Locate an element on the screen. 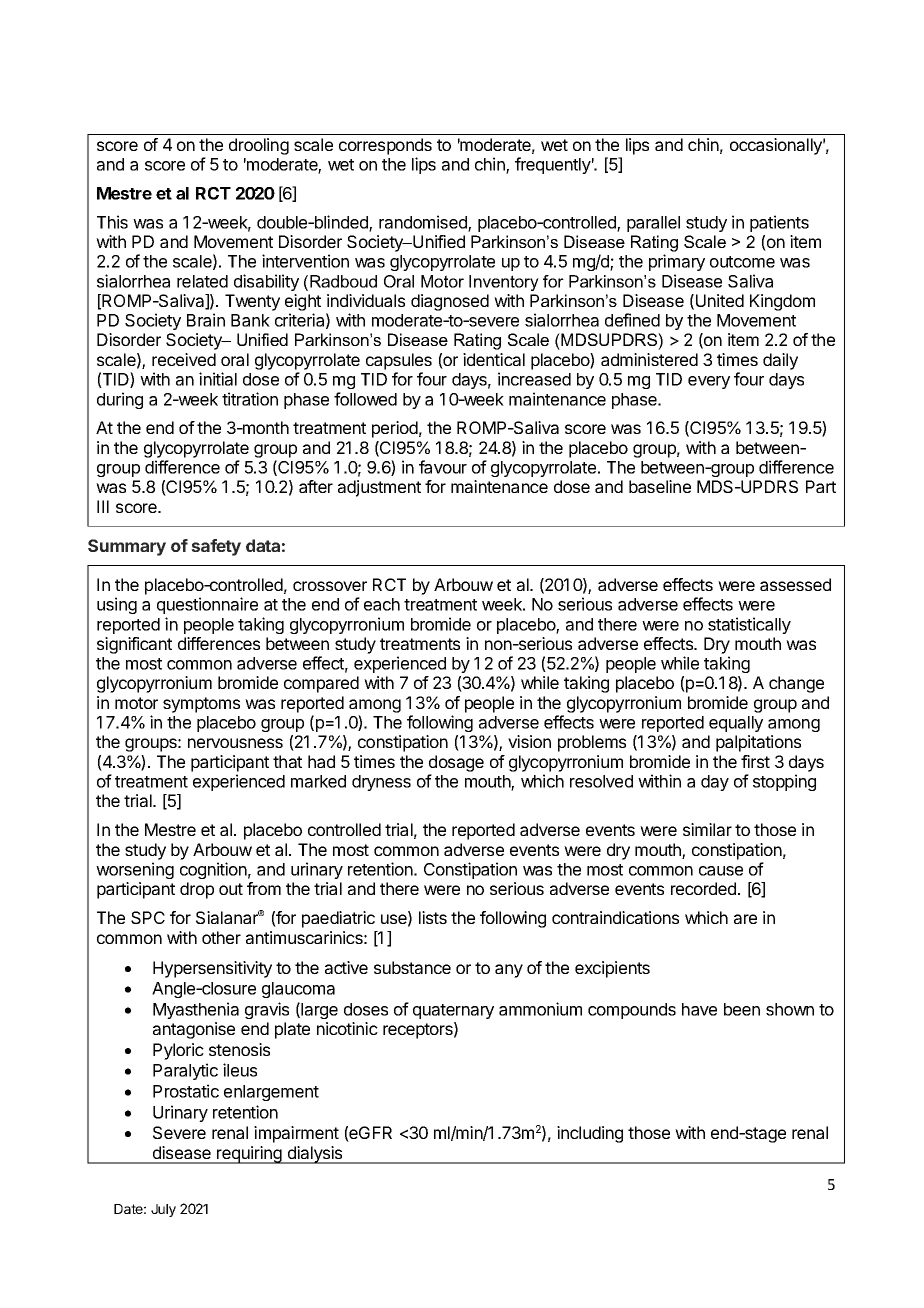  recorded is located at coordinates (703, 888).
